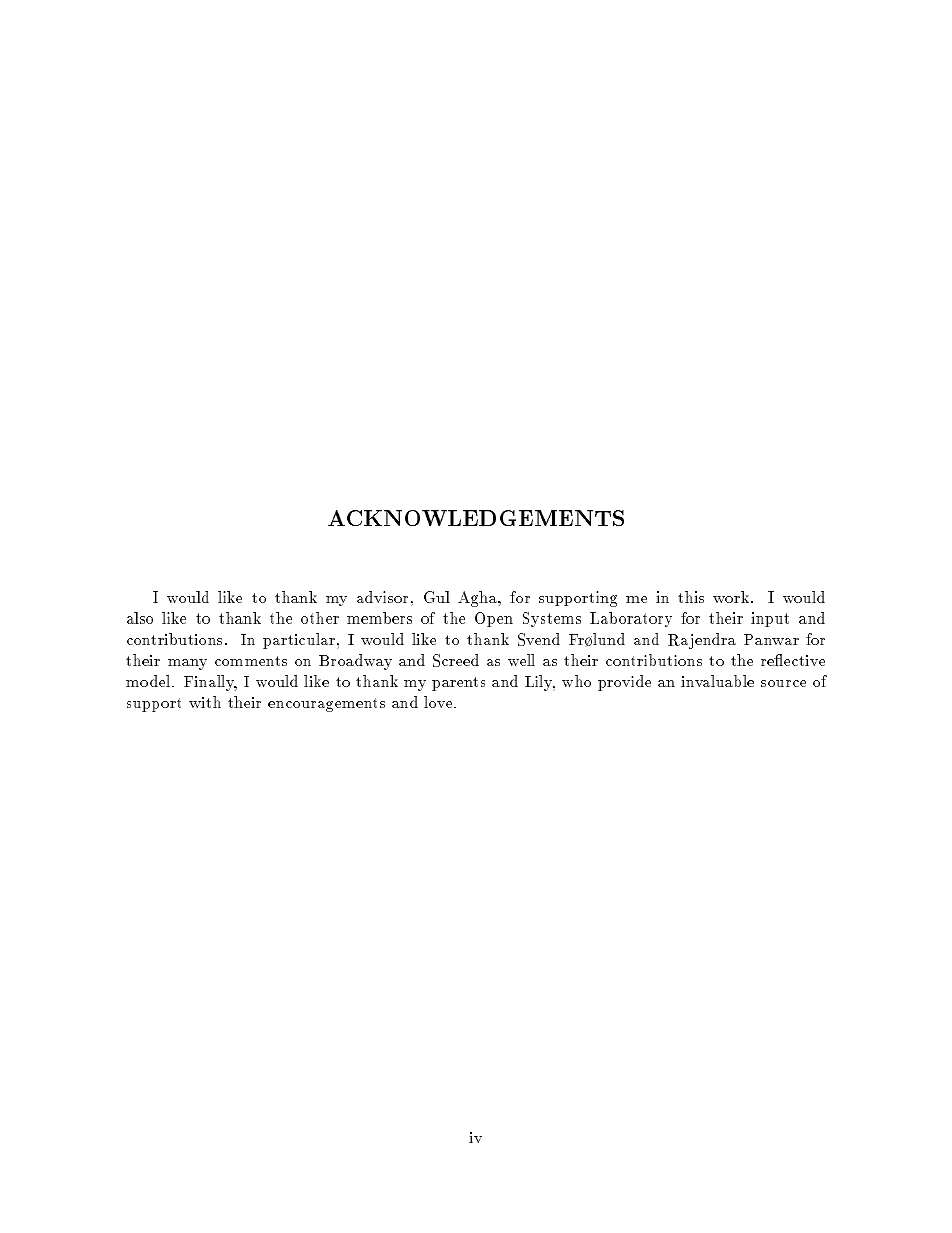  I want to click on Gul, so click(437, 597).
